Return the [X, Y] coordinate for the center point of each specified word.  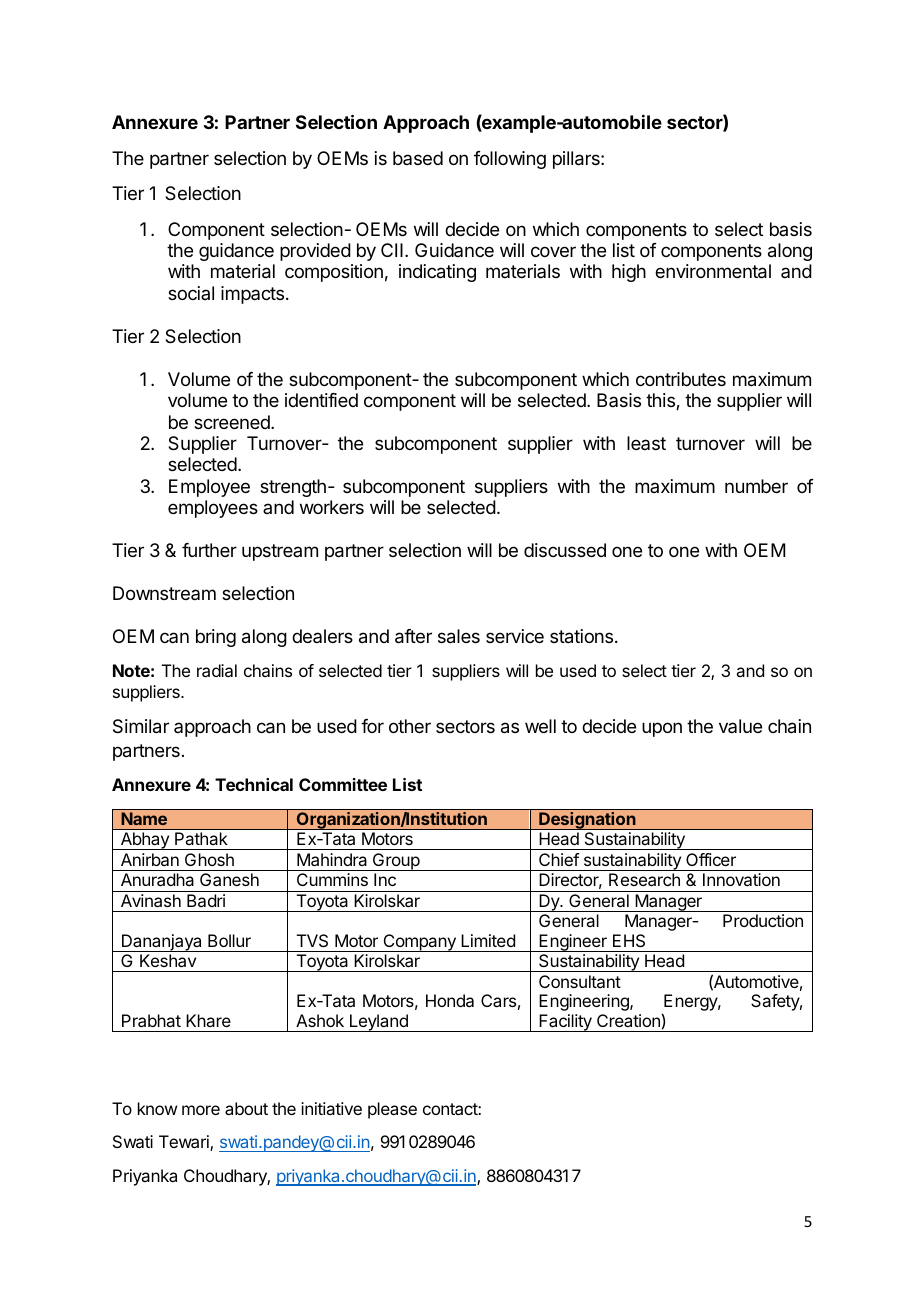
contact [451, 1109]
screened [233, 422]
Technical [254, 784]
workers [332, 507]
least [646, 443]
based [418, 158]
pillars [577, 160]
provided [315, 252]
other [410, 726]
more [201, 1110]
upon [662, 729]
